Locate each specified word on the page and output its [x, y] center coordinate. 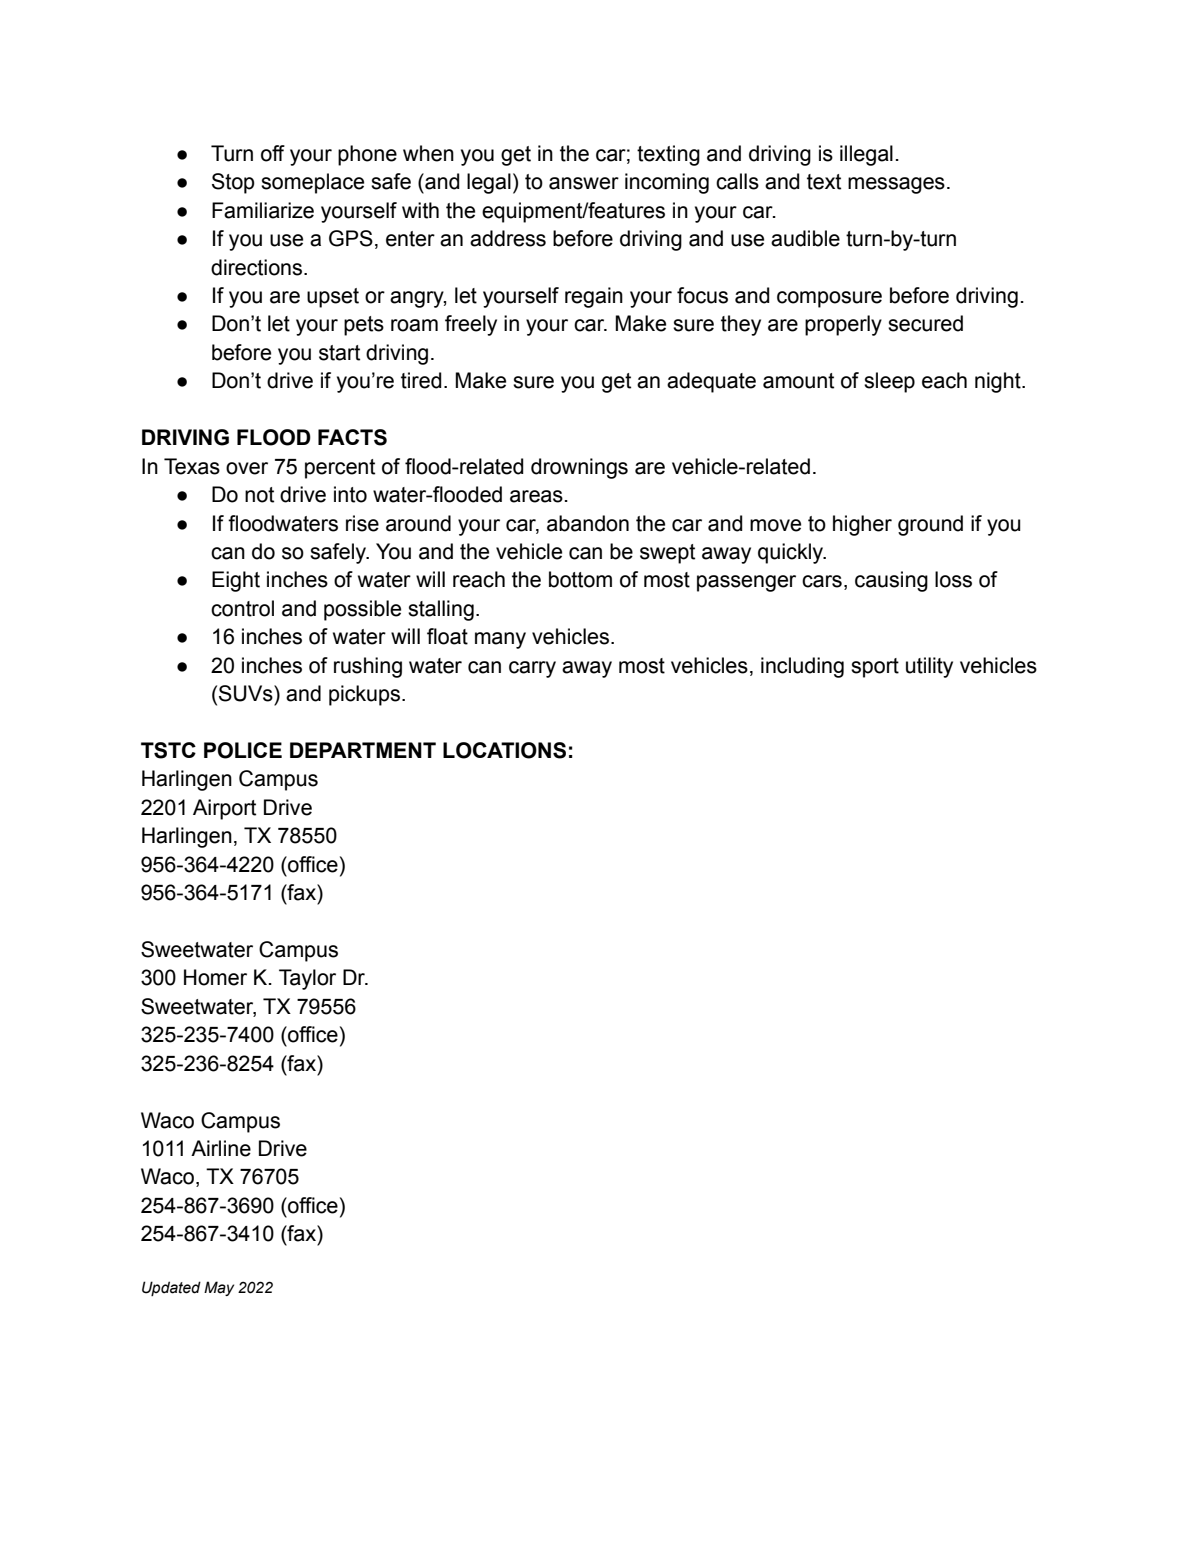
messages [896, 185]
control [242, 608]
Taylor [307, 979]
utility [929, 667]
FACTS [352, 437]
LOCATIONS [504, 750]
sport [875, 668]
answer [584, 183]
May [219, 1288]
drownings [579, 468]
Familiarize [263, 210]
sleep [889, 382]
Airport [224, 809]
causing [891, 581]
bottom [580, 579]
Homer [215, 977]
